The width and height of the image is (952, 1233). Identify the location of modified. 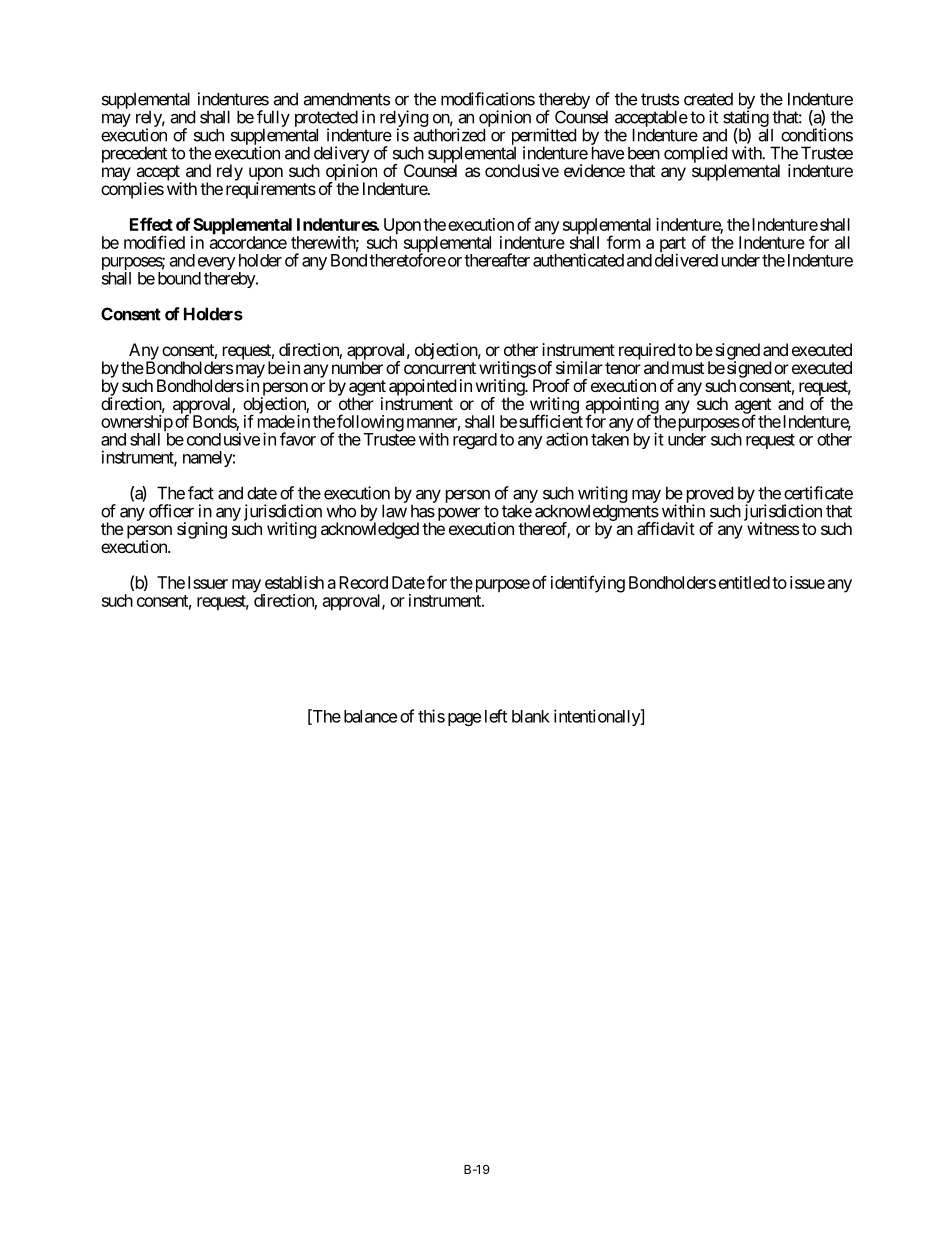
(154, 242).
